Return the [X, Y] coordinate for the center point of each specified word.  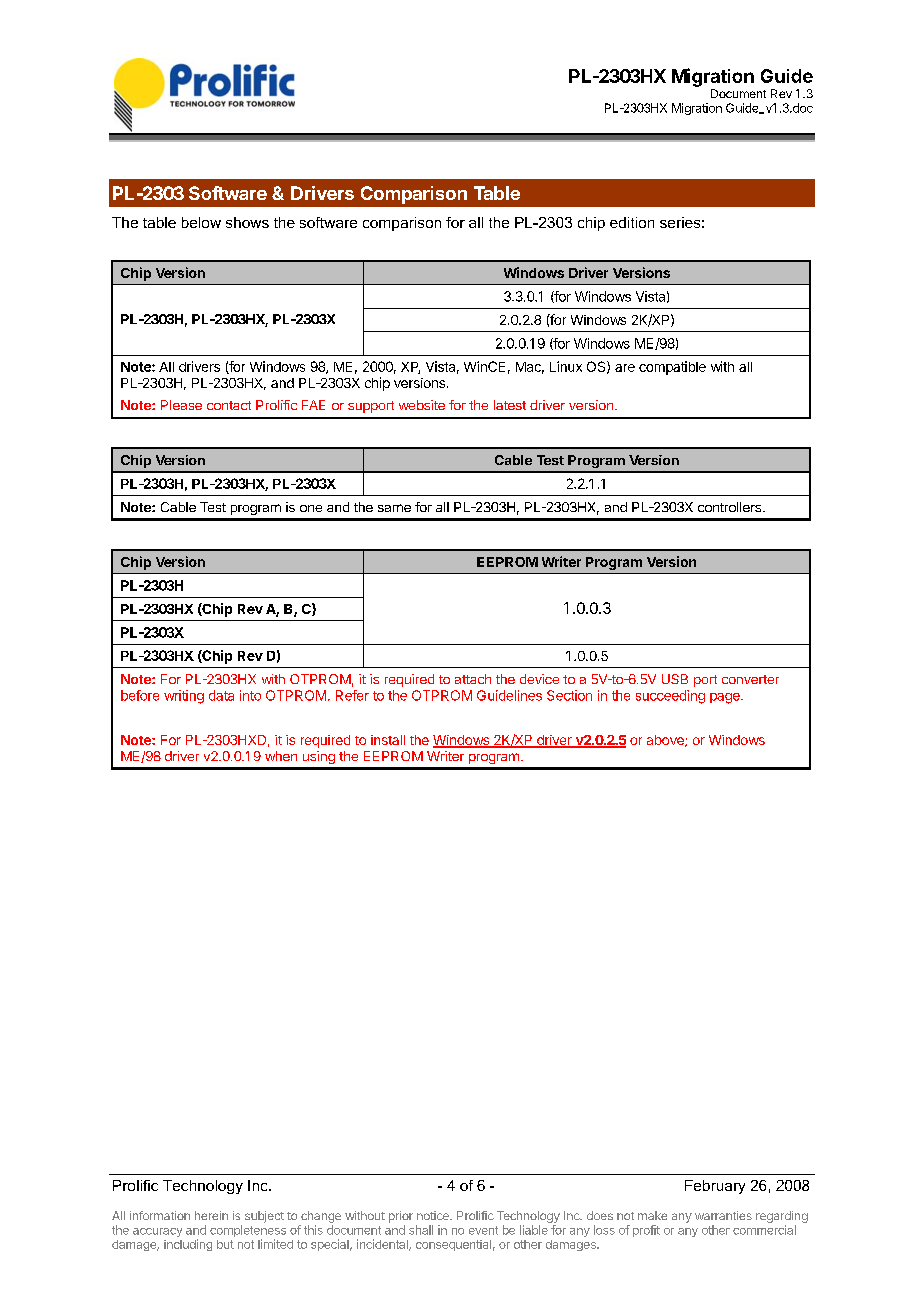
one [311, 508]
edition [632, 222]
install [388, 740]
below [201, 222]
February [715, 1187]
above [666, 741]
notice [434, 1215]
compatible [672, 368]
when [281, 756]
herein [211, 1215]
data [221, 695]
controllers [729, 507]
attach [473, 679]
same [394, 508]
